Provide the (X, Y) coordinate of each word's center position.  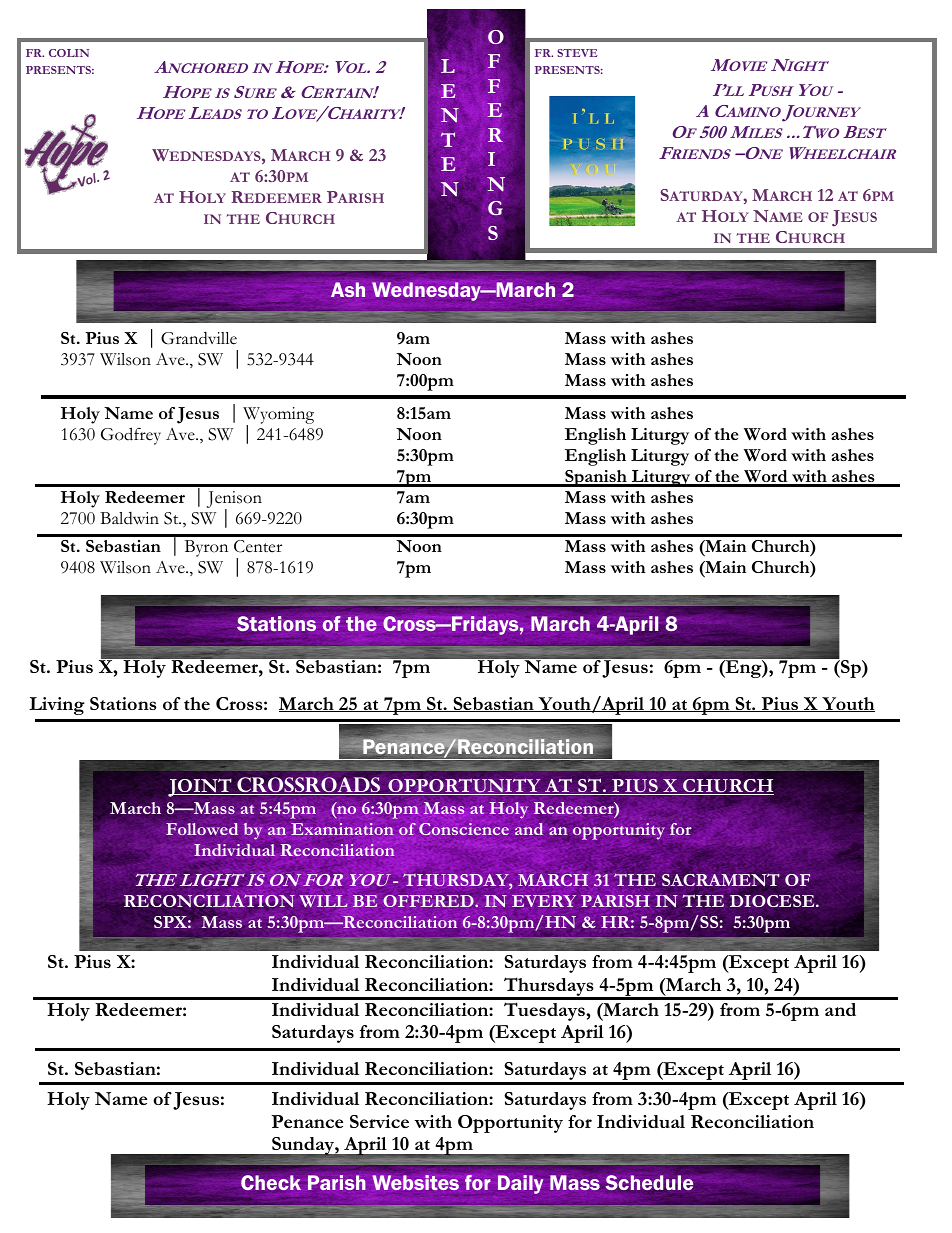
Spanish (596, 478)
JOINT (201, 788)
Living (57, 706)
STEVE (577, 53)
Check (271, 1182)
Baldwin (129, 518)
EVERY (544, 901)
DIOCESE (773, 901)
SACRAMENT (721, 879)
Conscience (464, 829)
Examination (342, 829)
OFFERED (429, 901)
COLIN (69, 53)
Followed (202, 829)
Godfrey (131, 436)
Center (258, 546)
